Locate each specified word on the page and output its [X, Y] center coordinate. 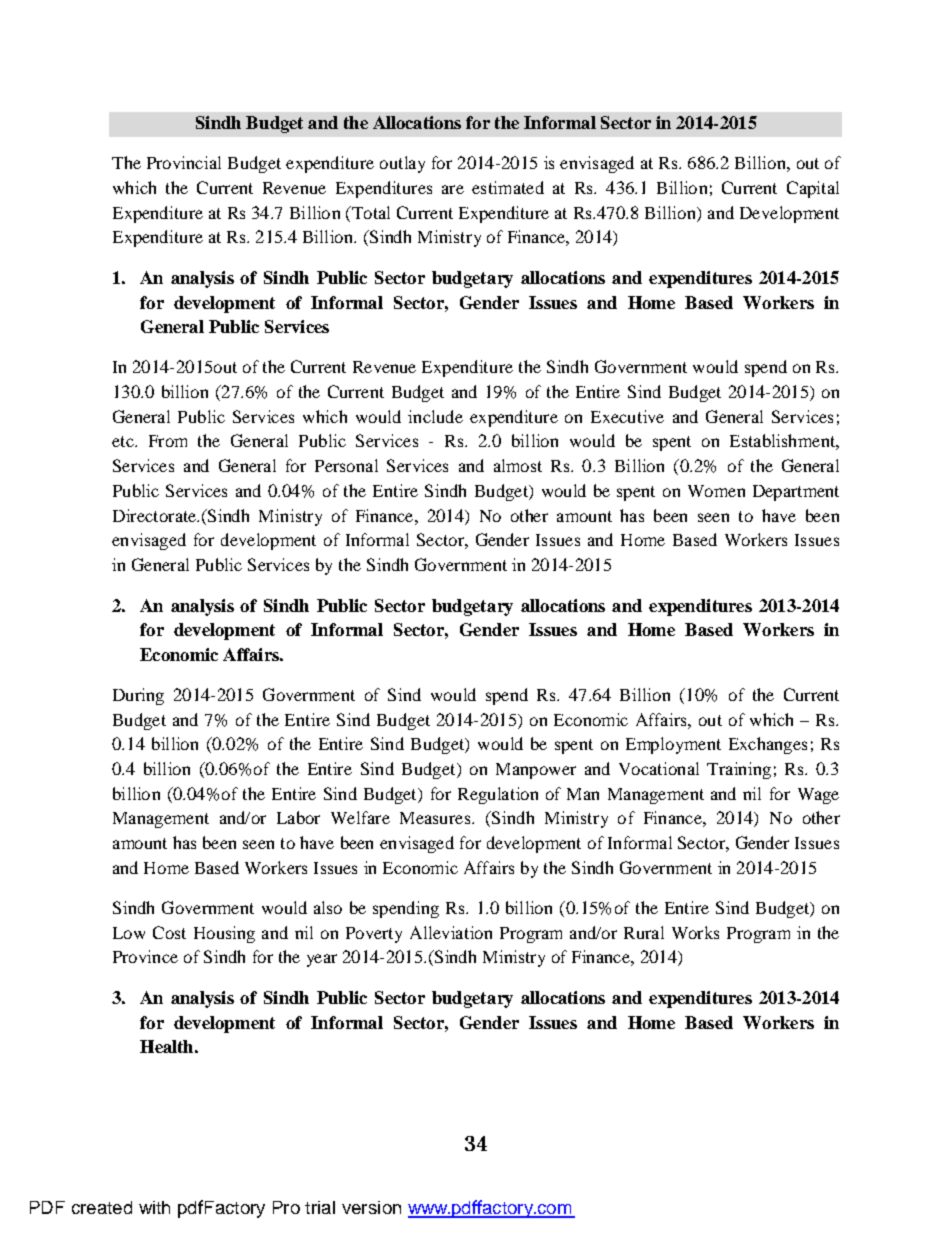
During [138, 696]
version [371, 1207]
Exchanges [768, 745]
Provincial [184, 162]
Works [695, 932]
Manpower [536, 771]
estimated [508, 187]
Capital [813, 189]
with [154, 1207]
